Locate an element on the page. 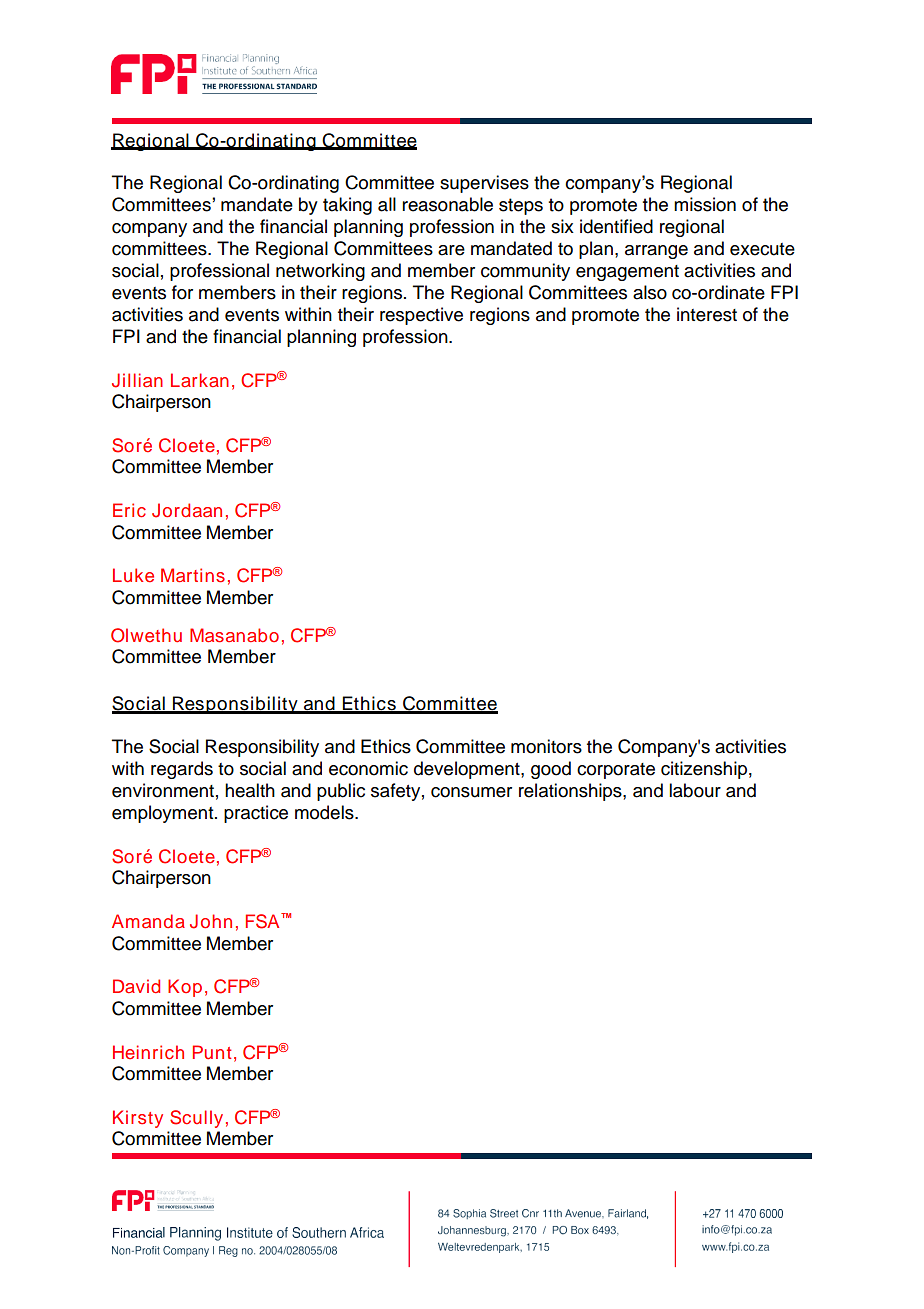 This document has width=924, height=1309. consumer is located at coordinates (471, 792).
